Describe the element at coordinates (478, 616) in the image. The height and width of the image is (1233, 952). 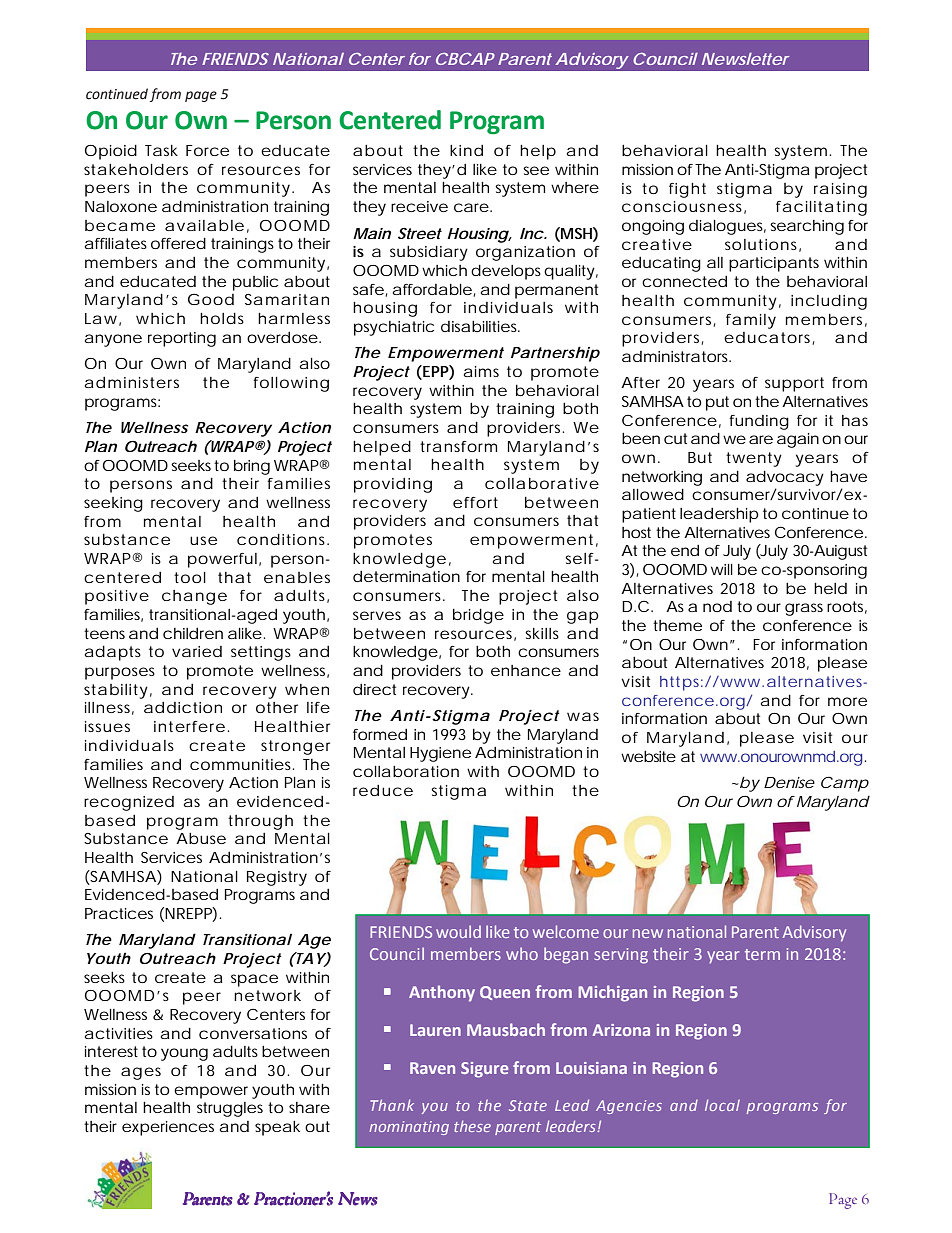
I see `bridge` at that location.
